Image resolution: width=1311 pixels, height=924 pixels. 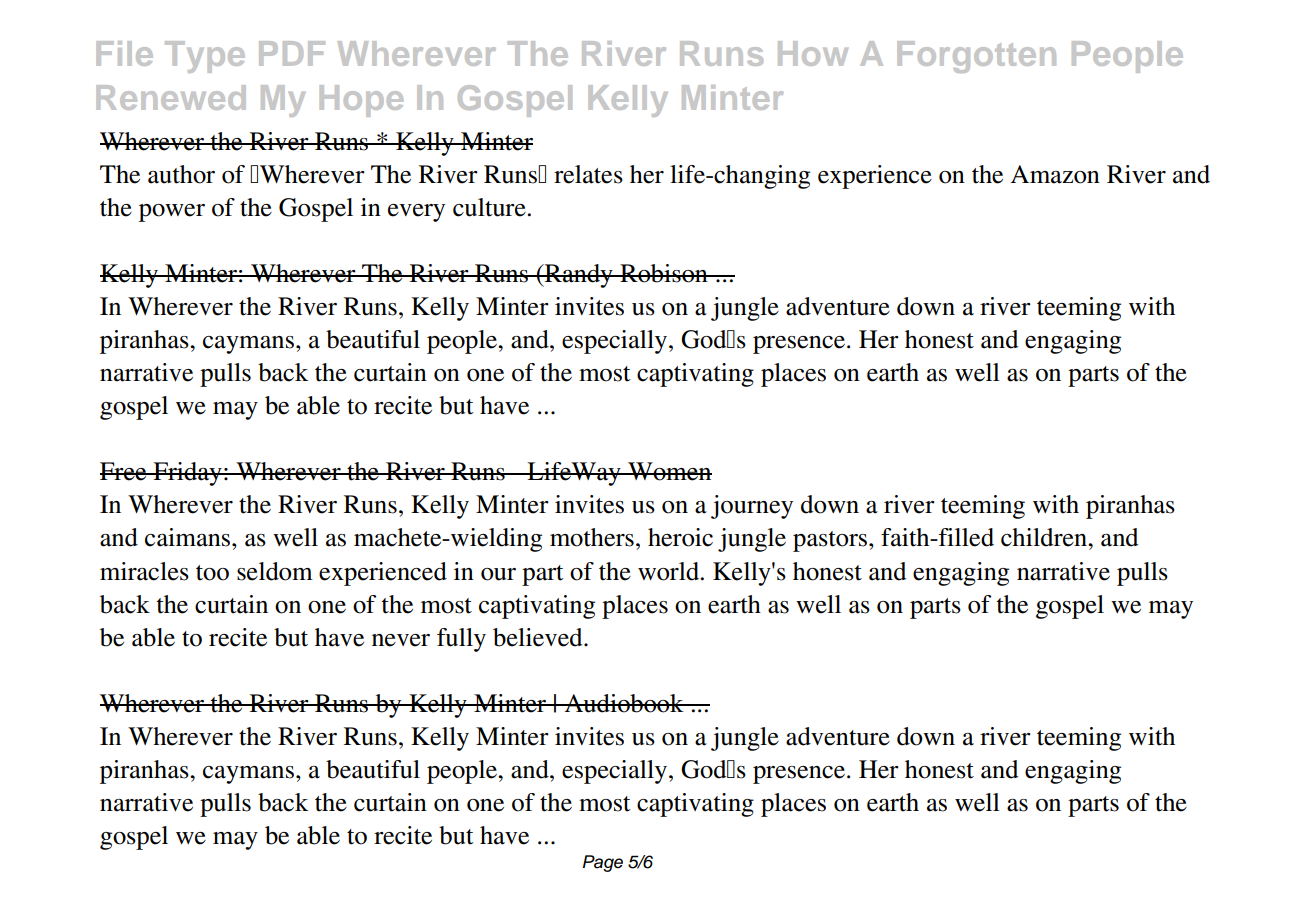 What do you see at coordinates (187, 474) in the page?
I see `Friday` at bounding box center [187, 474].
